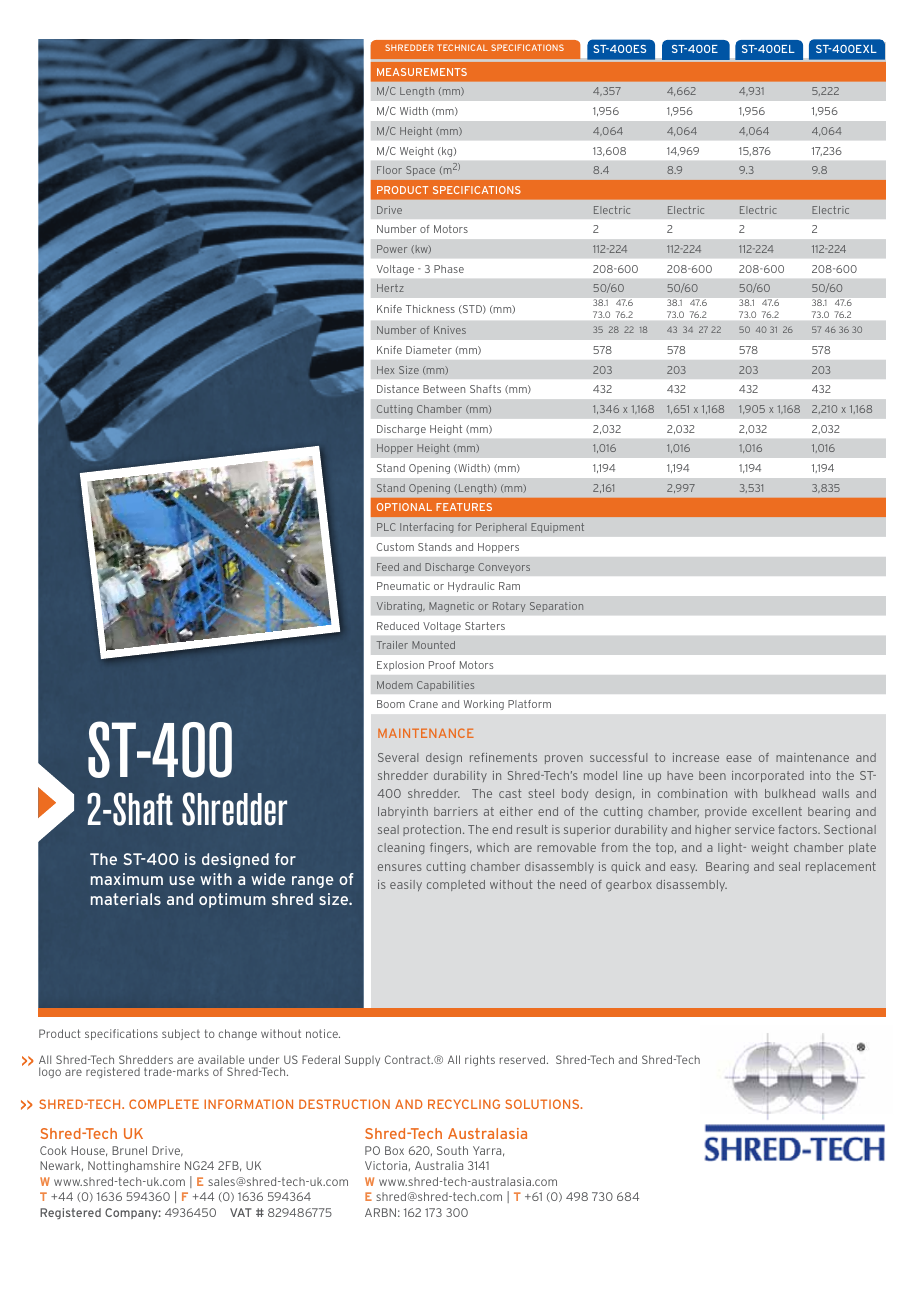  What do you see at coordinates (841, 867) in the screenshot?
I see `replacement` at bounding box center [841, 867].
